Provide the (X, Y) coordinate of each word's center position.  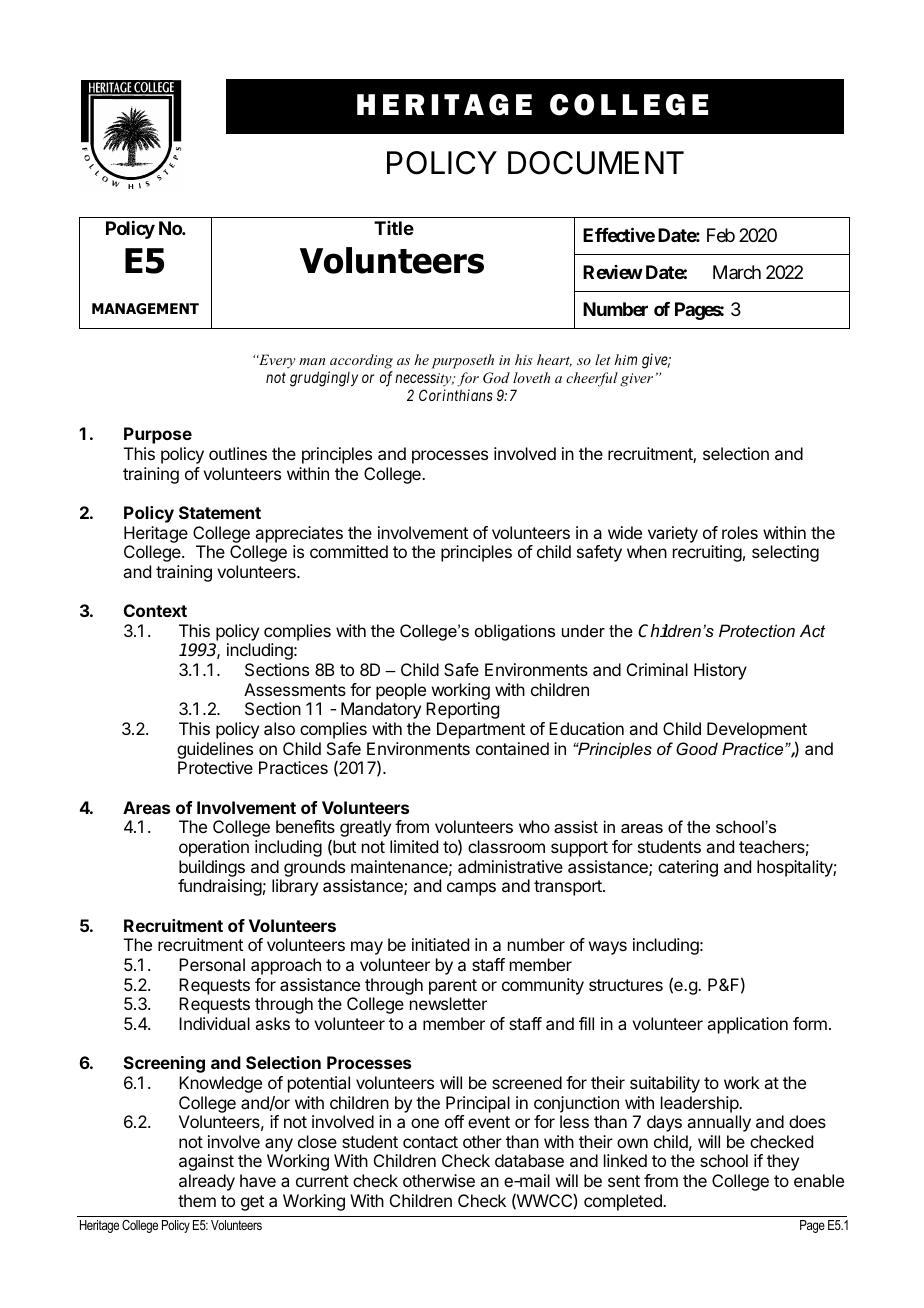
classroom (506, 846)
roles (740, 532)
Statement (220, 512)
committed (349, 551)
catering (688, 868)
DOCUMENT (596, 163)
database (529, 1160)
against (206, 1162)
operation (214, 848)
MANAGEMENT (145, 309)
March (737, 272)
